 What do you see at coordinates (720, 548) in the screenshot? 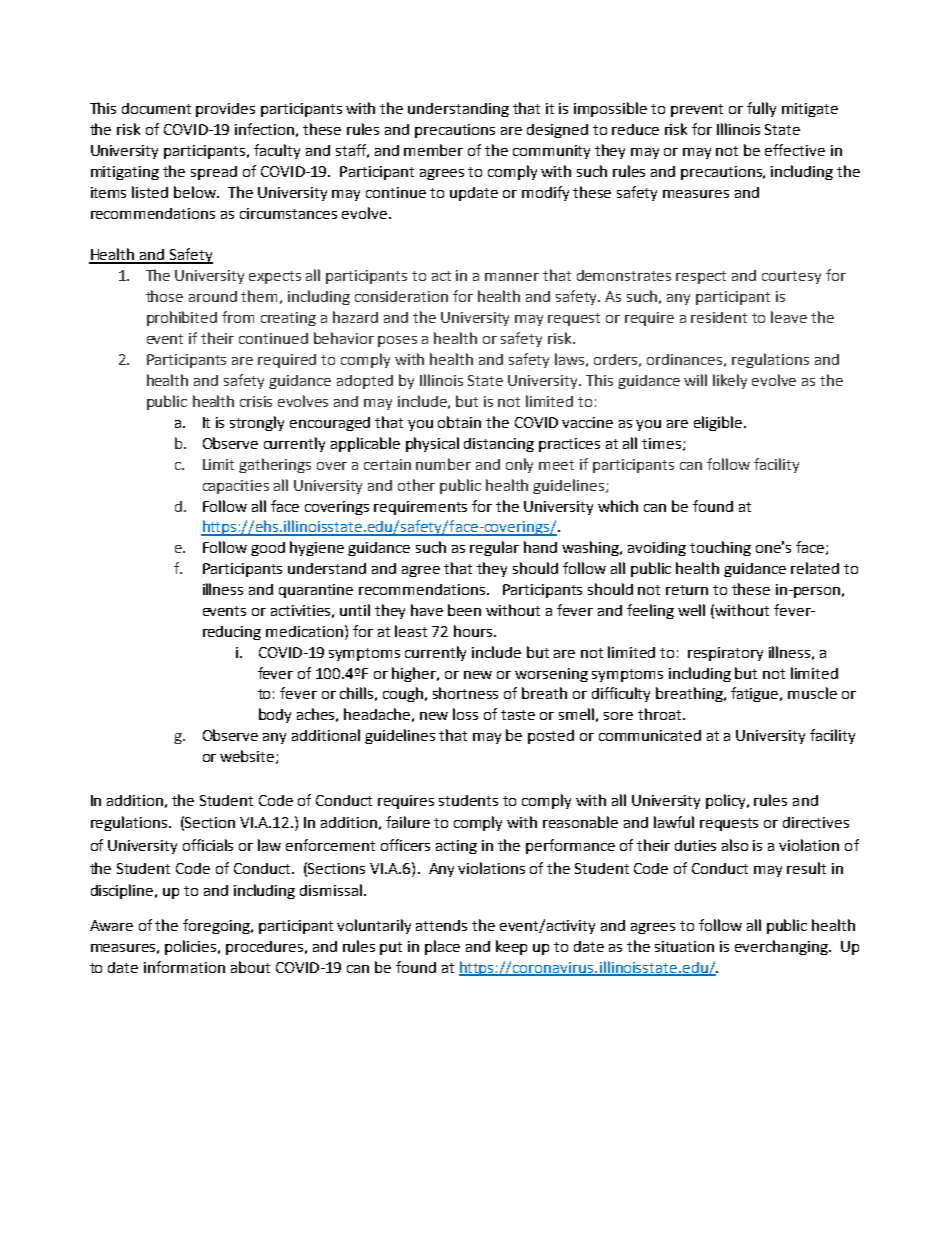
I see `touching` at bounding box center [720, 548].
